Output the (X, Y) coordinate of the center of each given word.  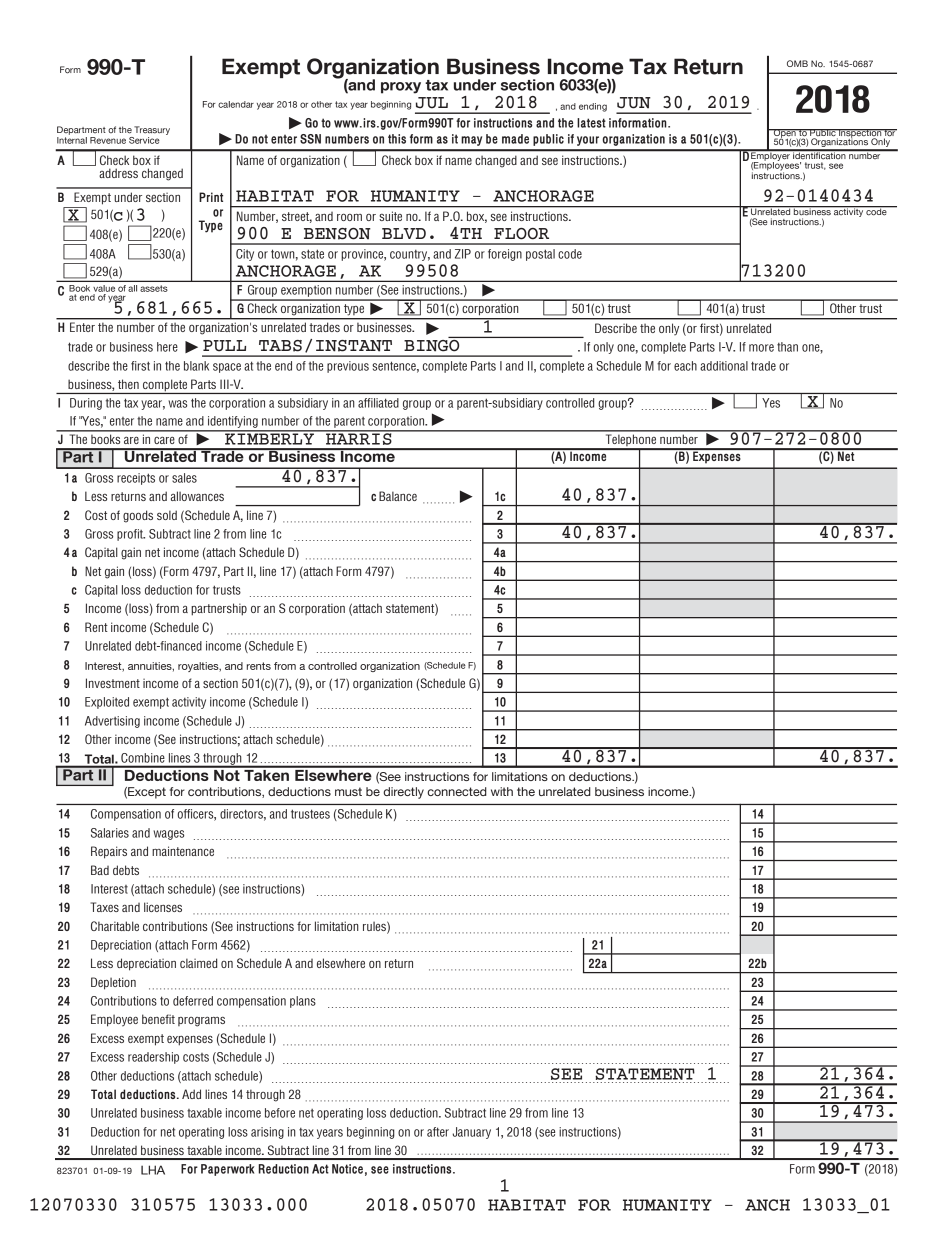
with (502, 791)
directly (403, 793)
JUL (432, 103)
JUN (634, 103)
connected (457, 791)
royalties (199, 667)
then (128, 384)
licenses (163, 907)
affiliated (378, 403)
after (438, 1132)
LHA (153, 1170)
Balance (398, 496)
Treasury (151, 132)
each (685, 366)
